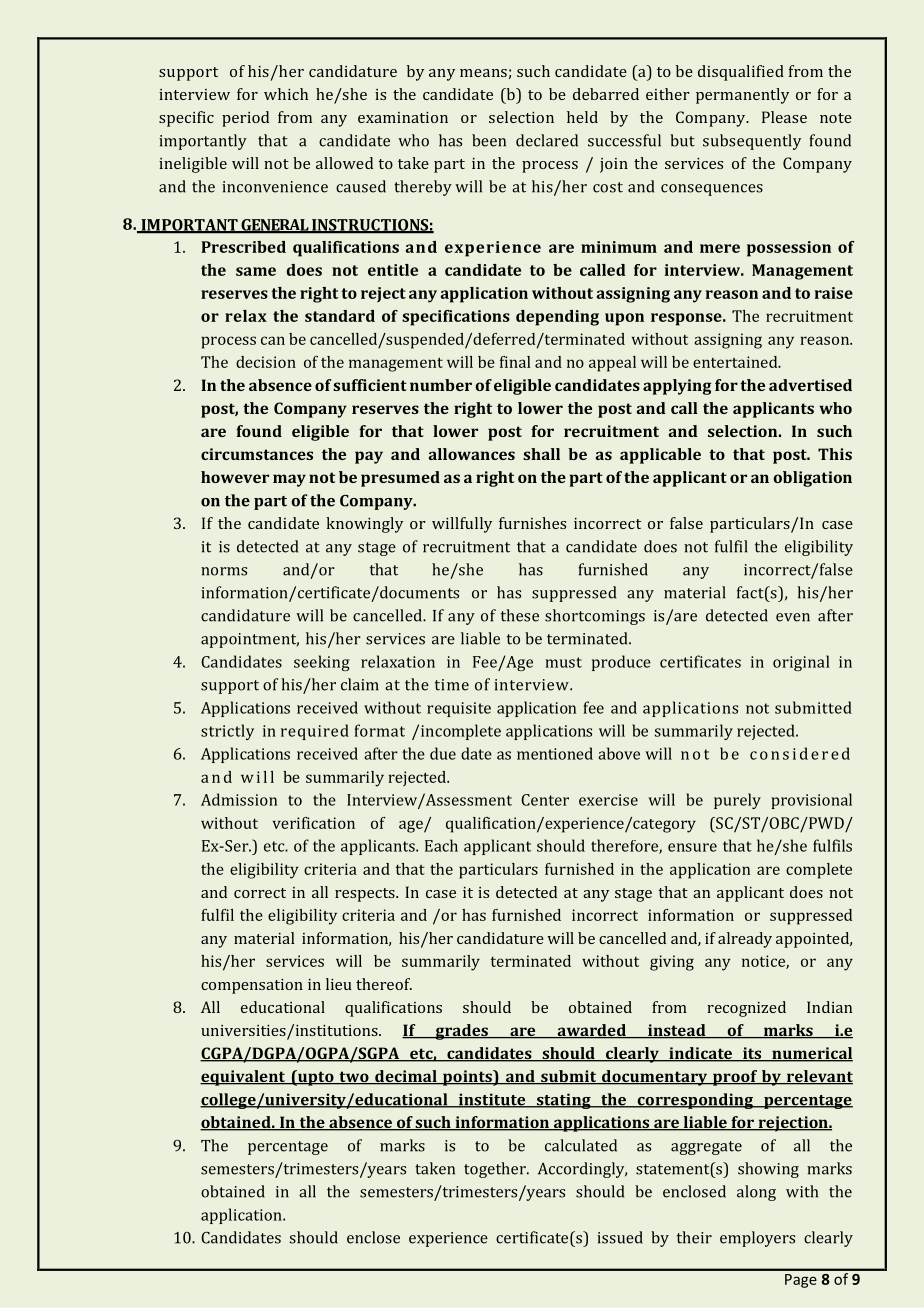 The width and height of the page is (924, 1308). What do you see at coordinates (547, 140) in the page?
I see `declared` at bounding box center [547, 140].
